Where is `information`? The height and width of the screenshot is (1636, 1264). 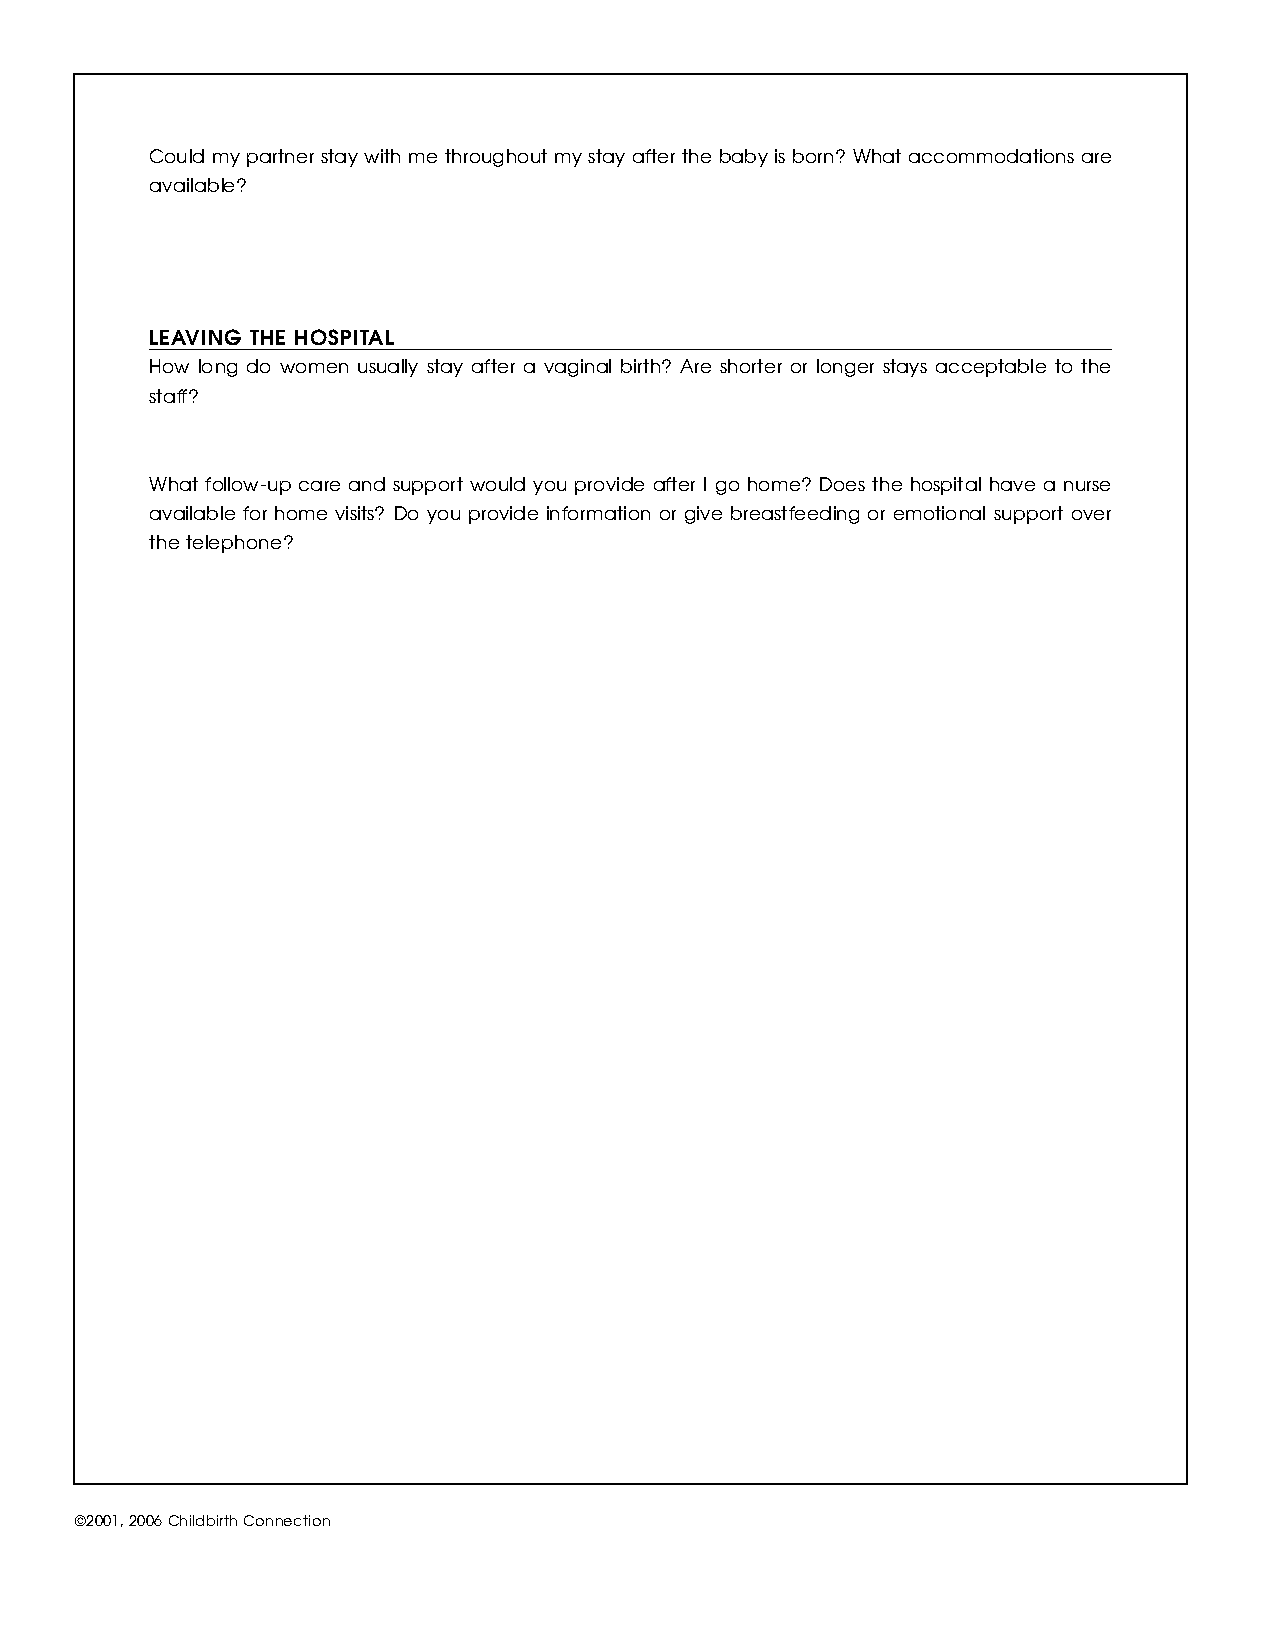
information is located at coordinates (598, 513).
